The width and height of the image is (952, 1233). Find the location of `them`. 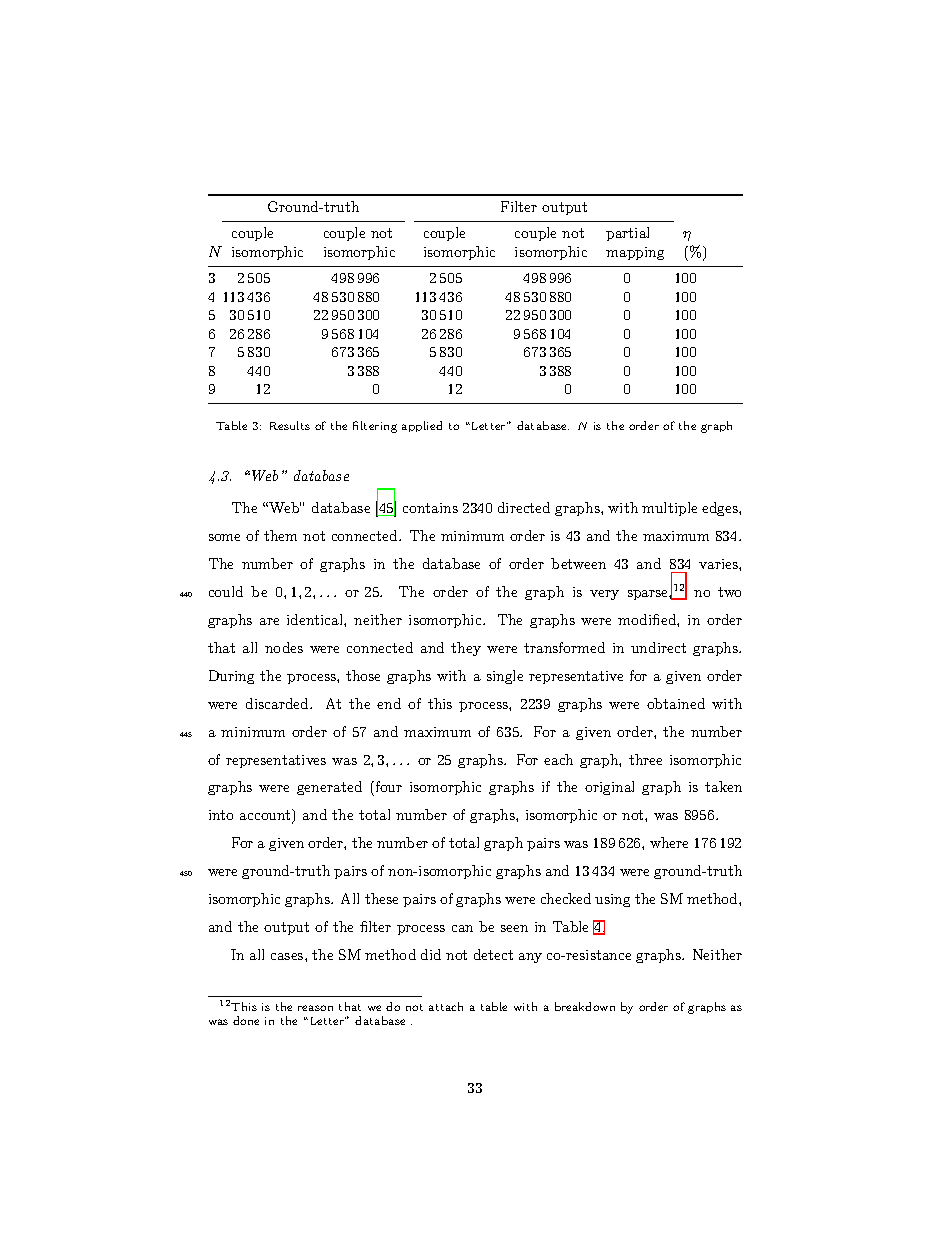

them is located at coordinates (280, 535).
